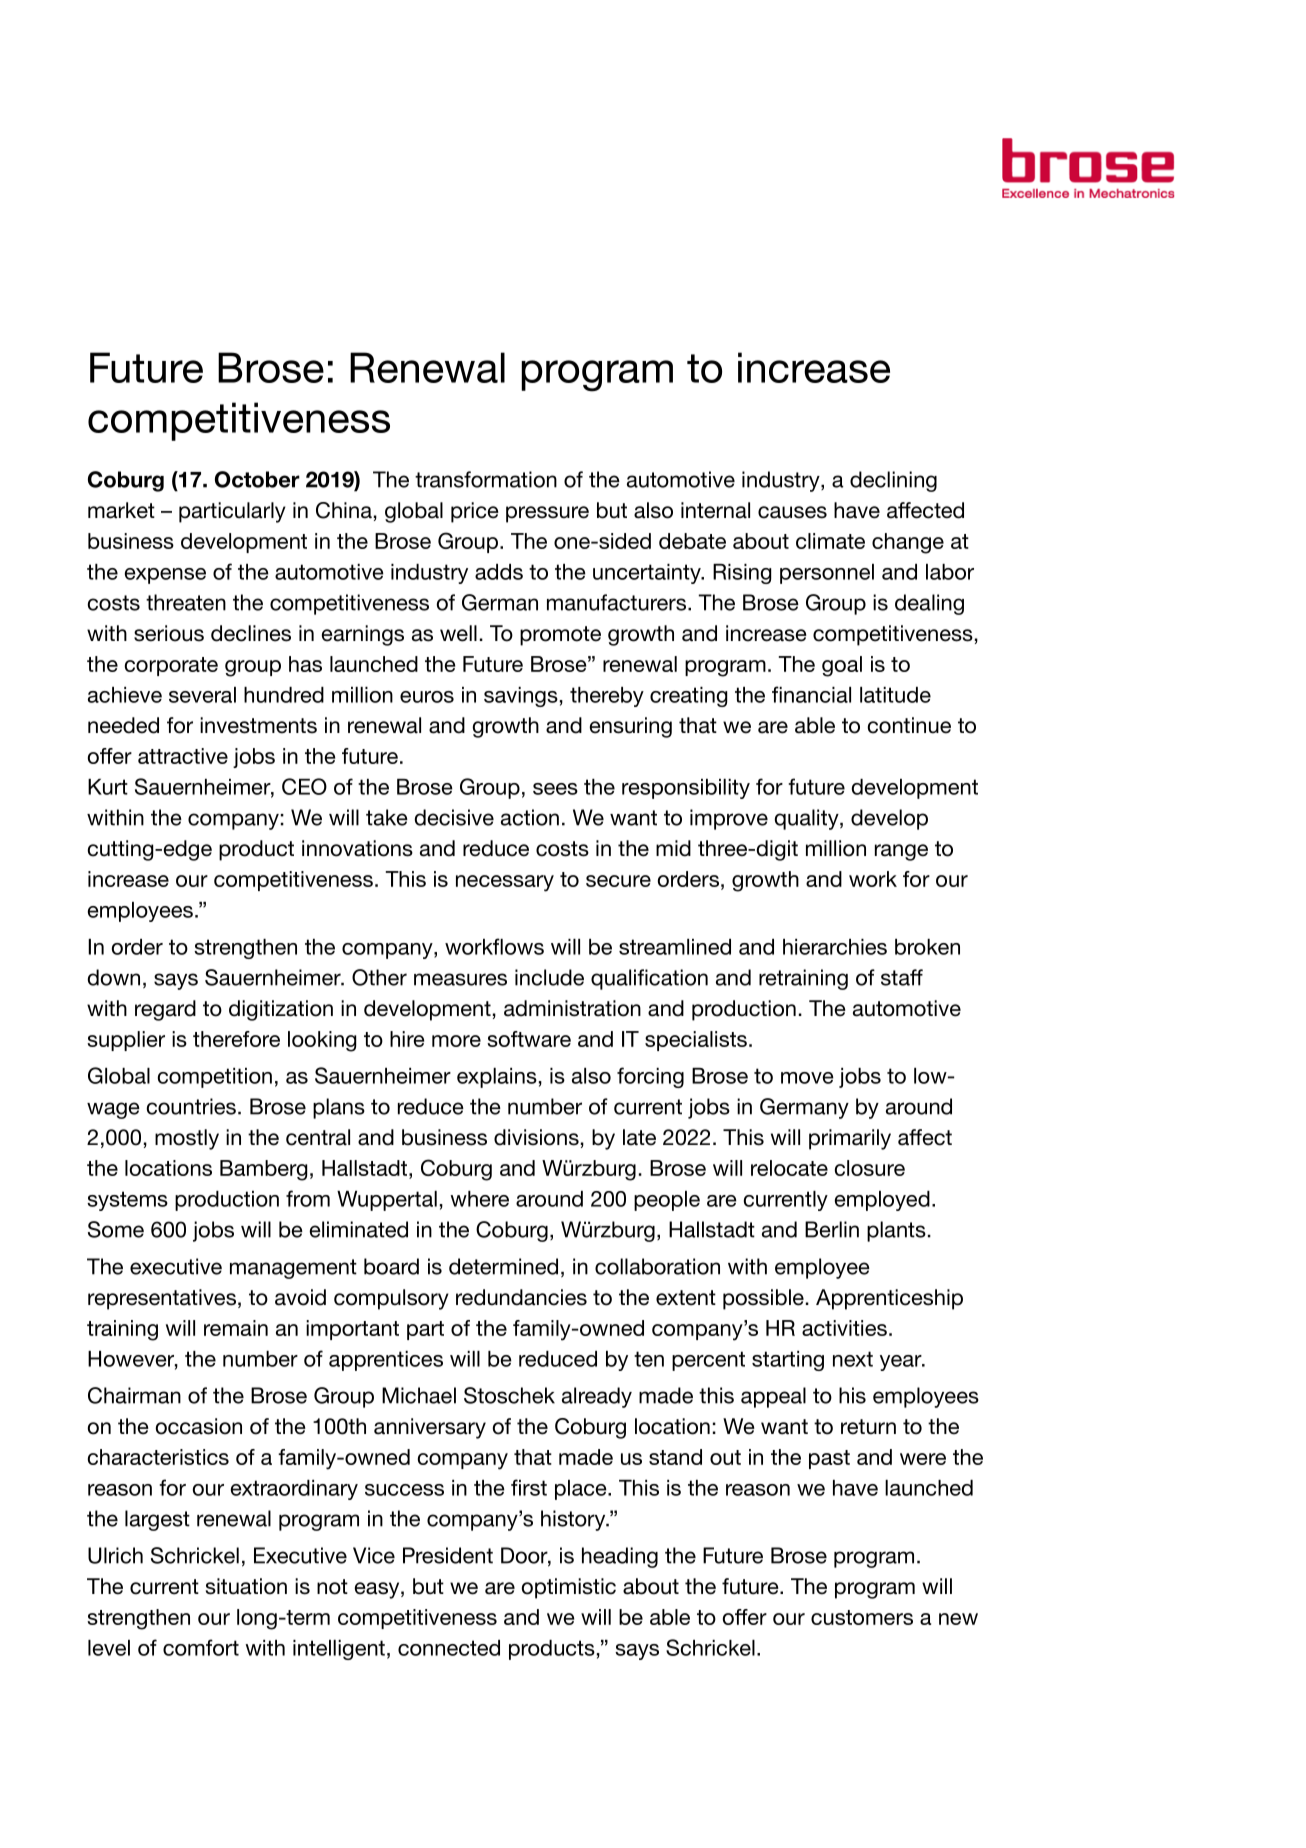  Describe the element at coordinates (257, 479) in the document. I see `October` at that location.
